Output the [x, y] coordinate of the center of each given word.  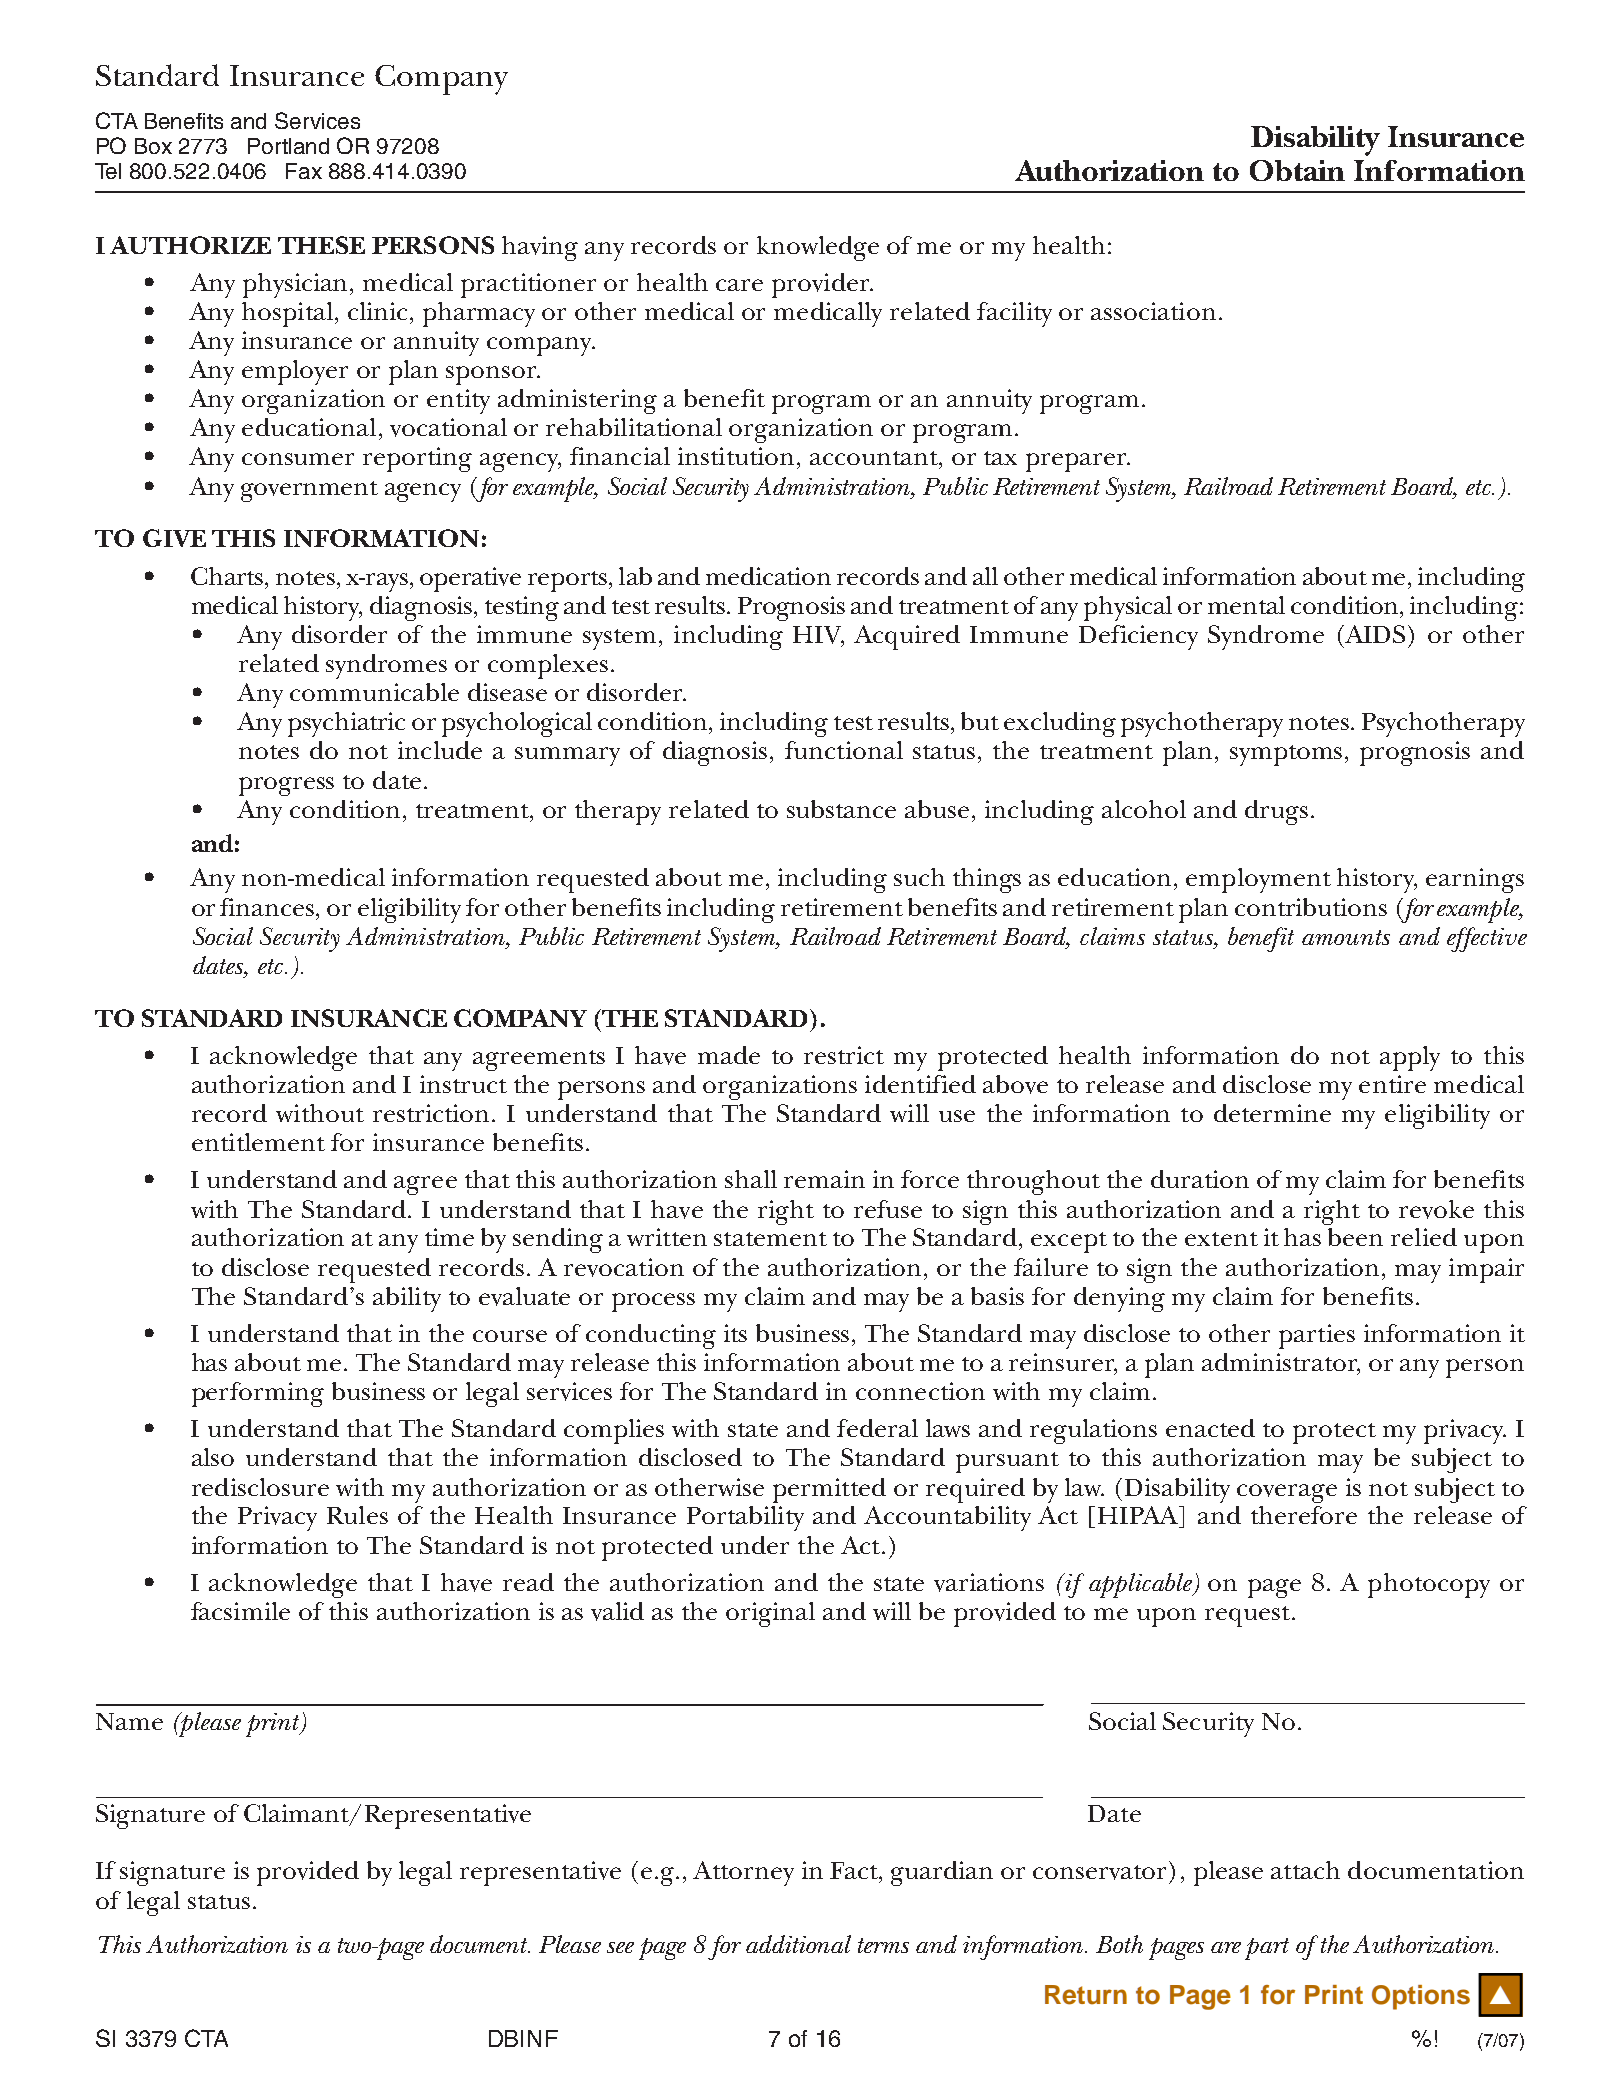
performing [258, 1394]
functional [844, 750]
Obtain [1297, 170]
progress [286, 786]
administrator [1281, 1363]
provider [822, 285]
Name [129, 1721]
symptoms [1288, 755]
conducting [651, 1336]
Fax [304, 171]
